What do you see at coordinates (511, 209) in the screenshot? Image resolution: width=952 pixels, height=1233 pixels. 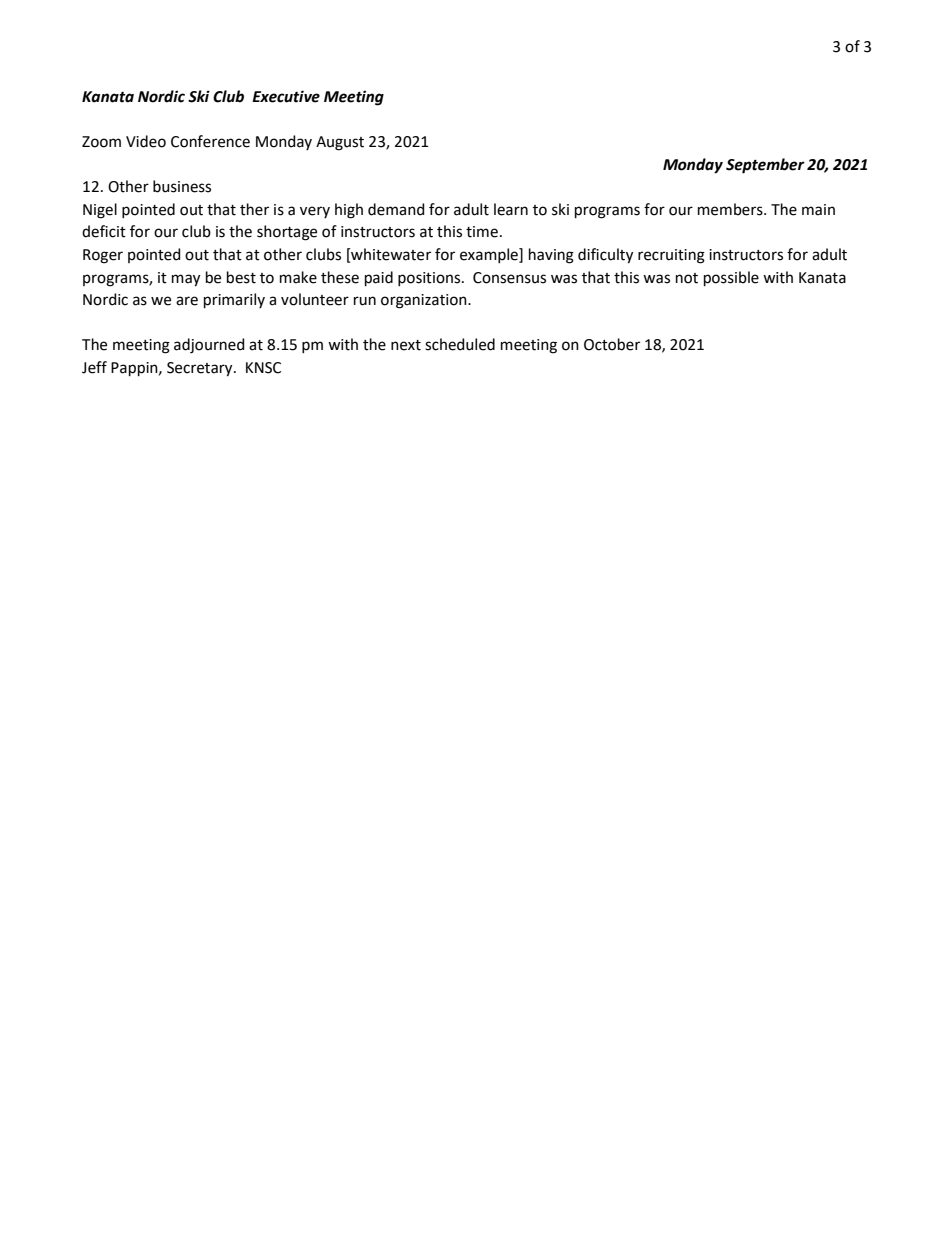 I see `learn` at bounding box center [511, 209].
